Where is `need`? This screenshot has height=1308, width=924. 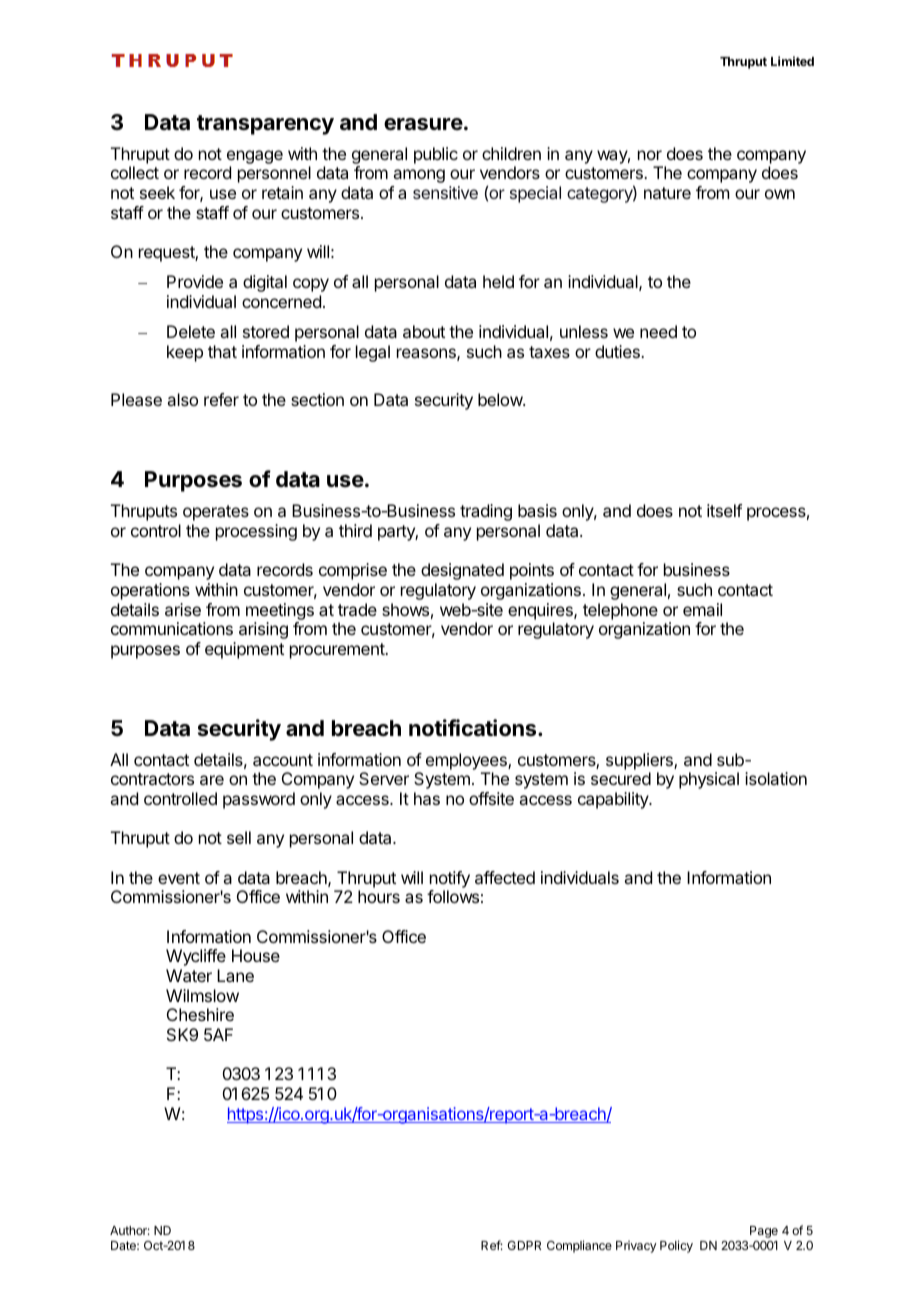 need is located at coordinates (658, 331).
